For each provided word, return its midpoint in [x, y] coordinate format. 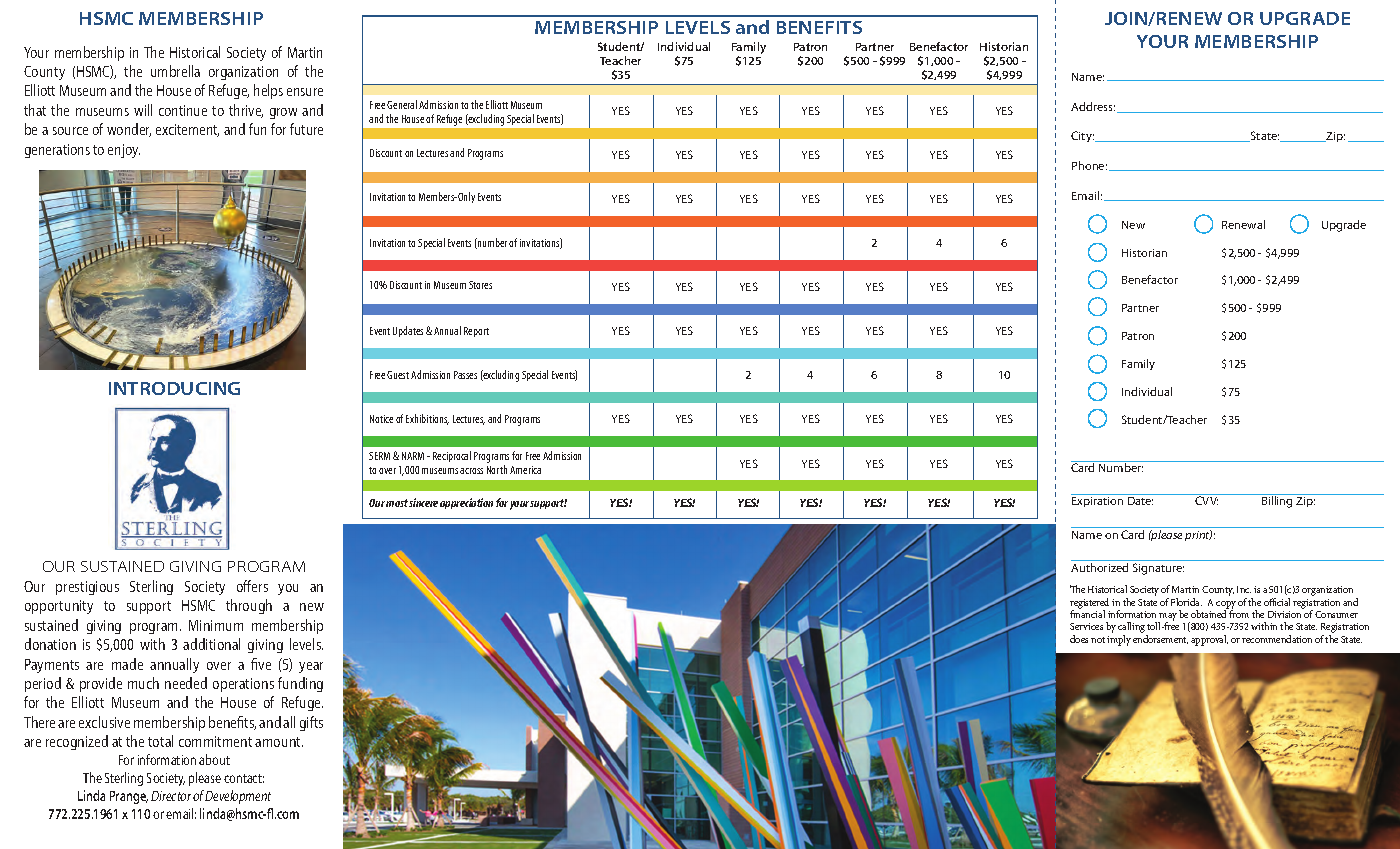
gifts [311, 723]
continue [183, 110]
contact [244, 778]
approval [1209, 640]
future [306, 129]
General [402, 104]
